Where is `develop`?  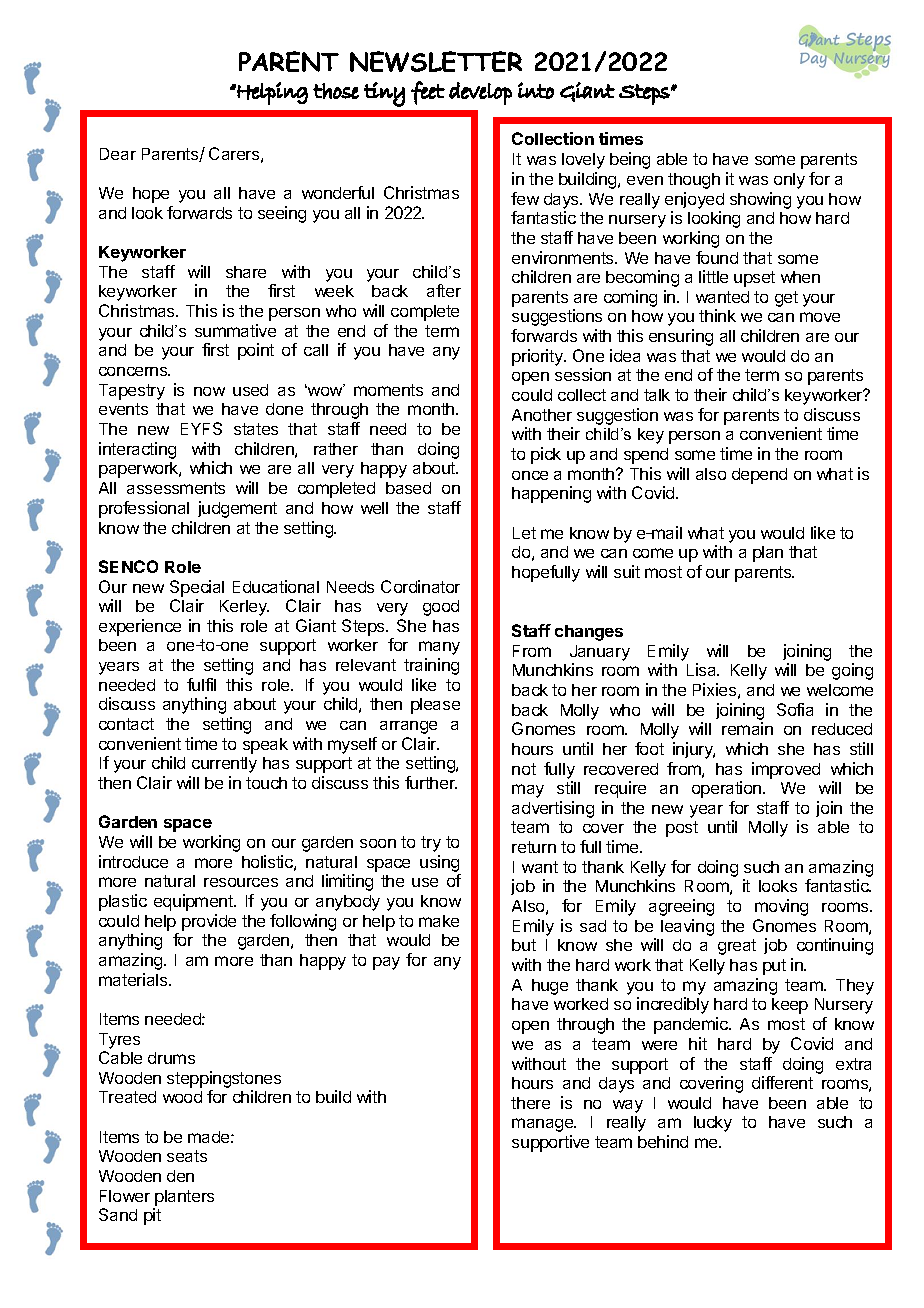
develop is located at coordinates (480, 93).
